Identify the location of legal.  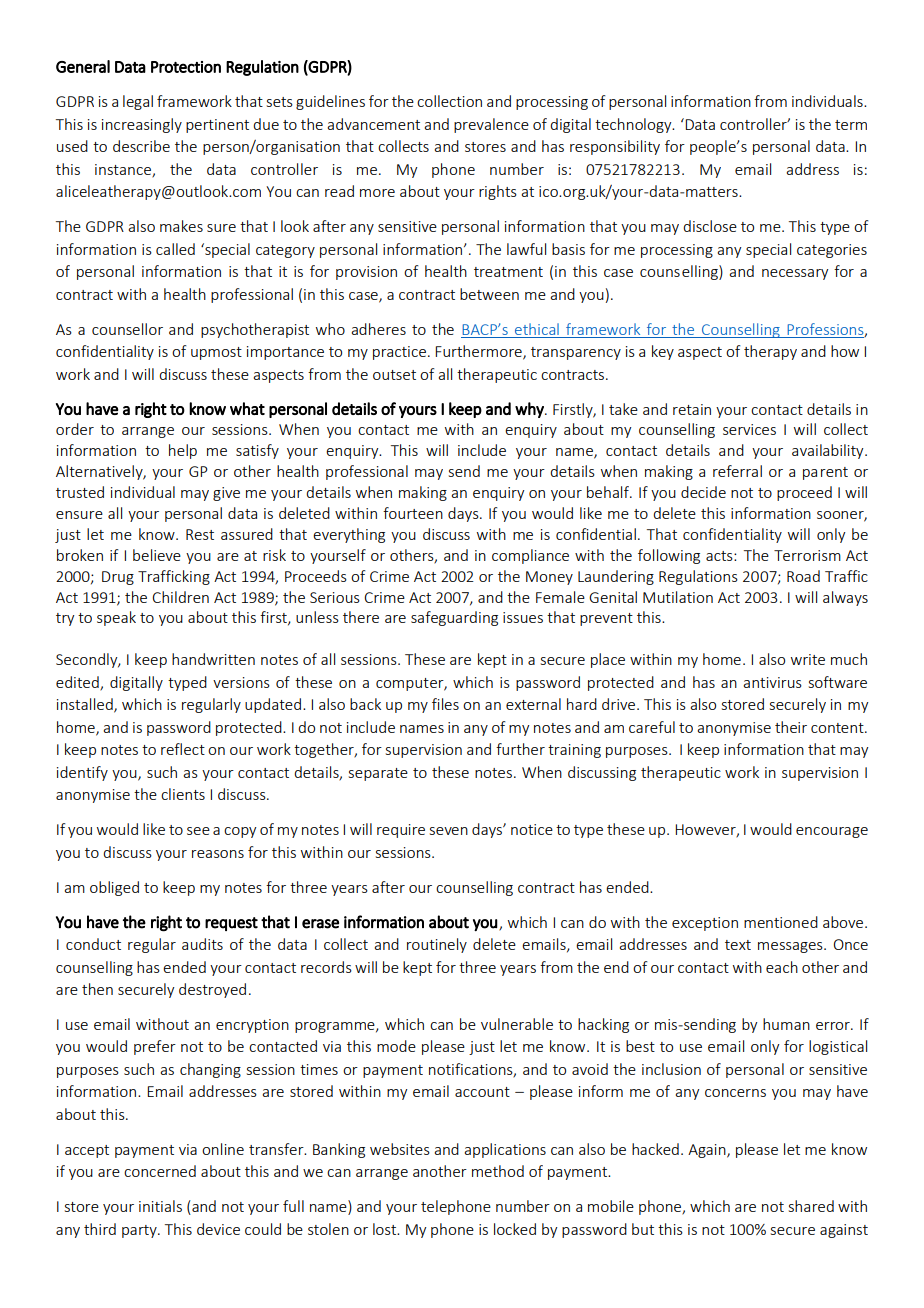
(138, 102).
